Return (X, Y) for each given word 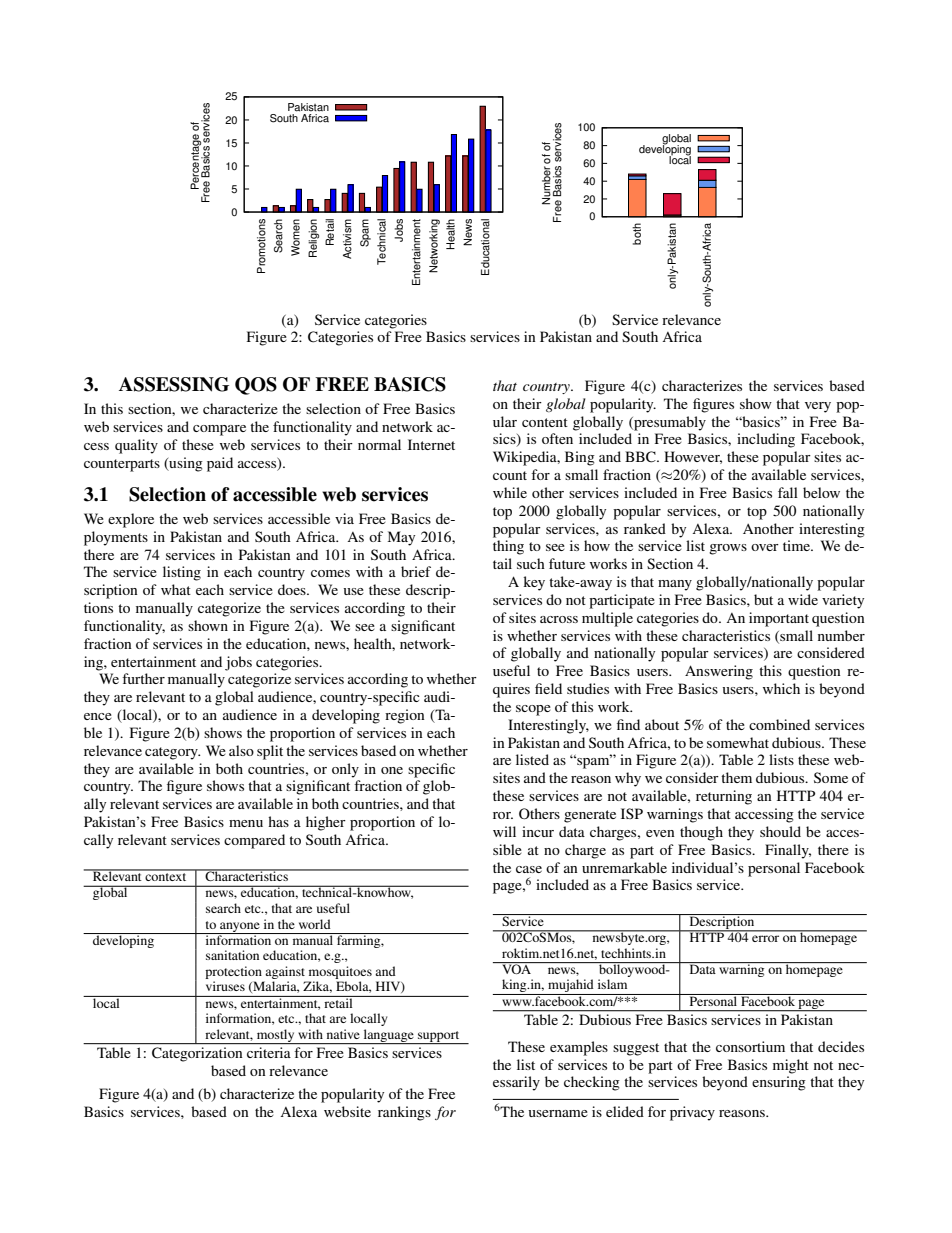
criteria (269, 1052)
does (293, 589)
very (818, 407)
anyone (240, 928)
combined (779, 724)
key (534, 583)
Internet (431, 444)
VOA (517, 968)
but (763, 599)
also (241, 750)
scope (533, 710)
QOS (256, 386)
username (558, 1113)
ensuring (779, 1083)
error (765, 938)
